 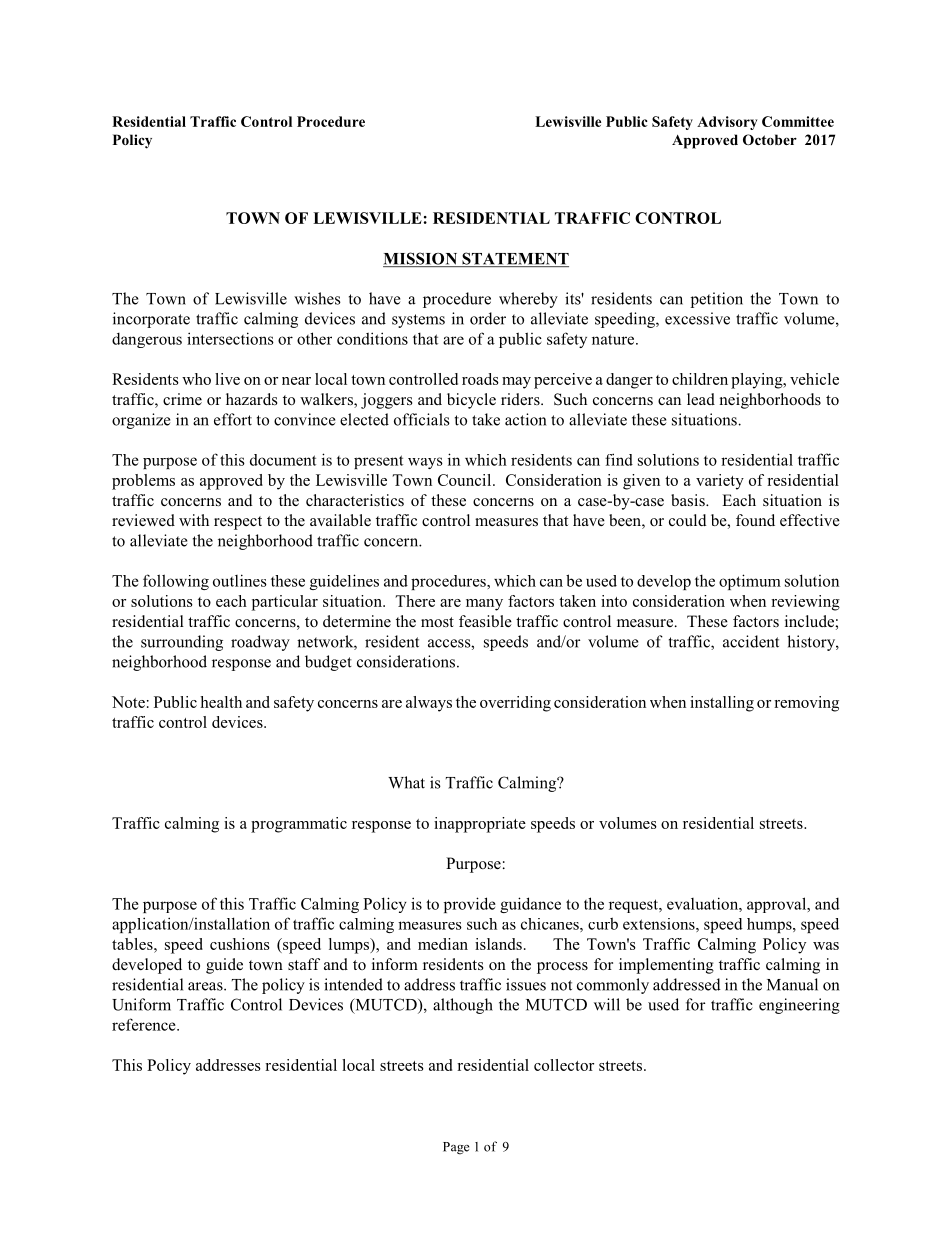 I want to click on inappropriate, so click(x=480, y=825).
